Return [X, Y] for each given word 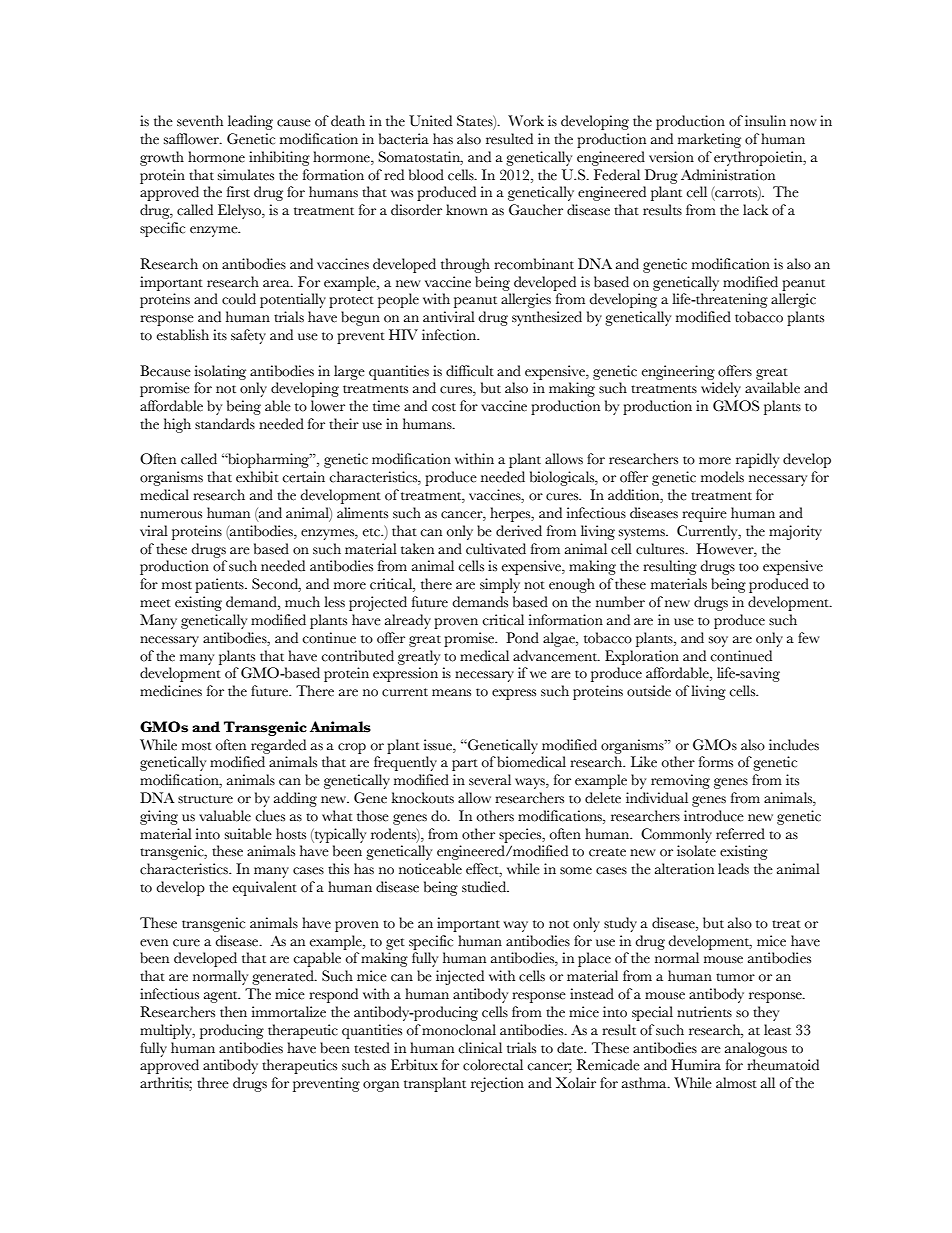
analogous [756, 1049]
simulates [246, 175]
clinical [480, 1048]
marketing [709, 140]
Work [526, 121]
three [213, 1083]
